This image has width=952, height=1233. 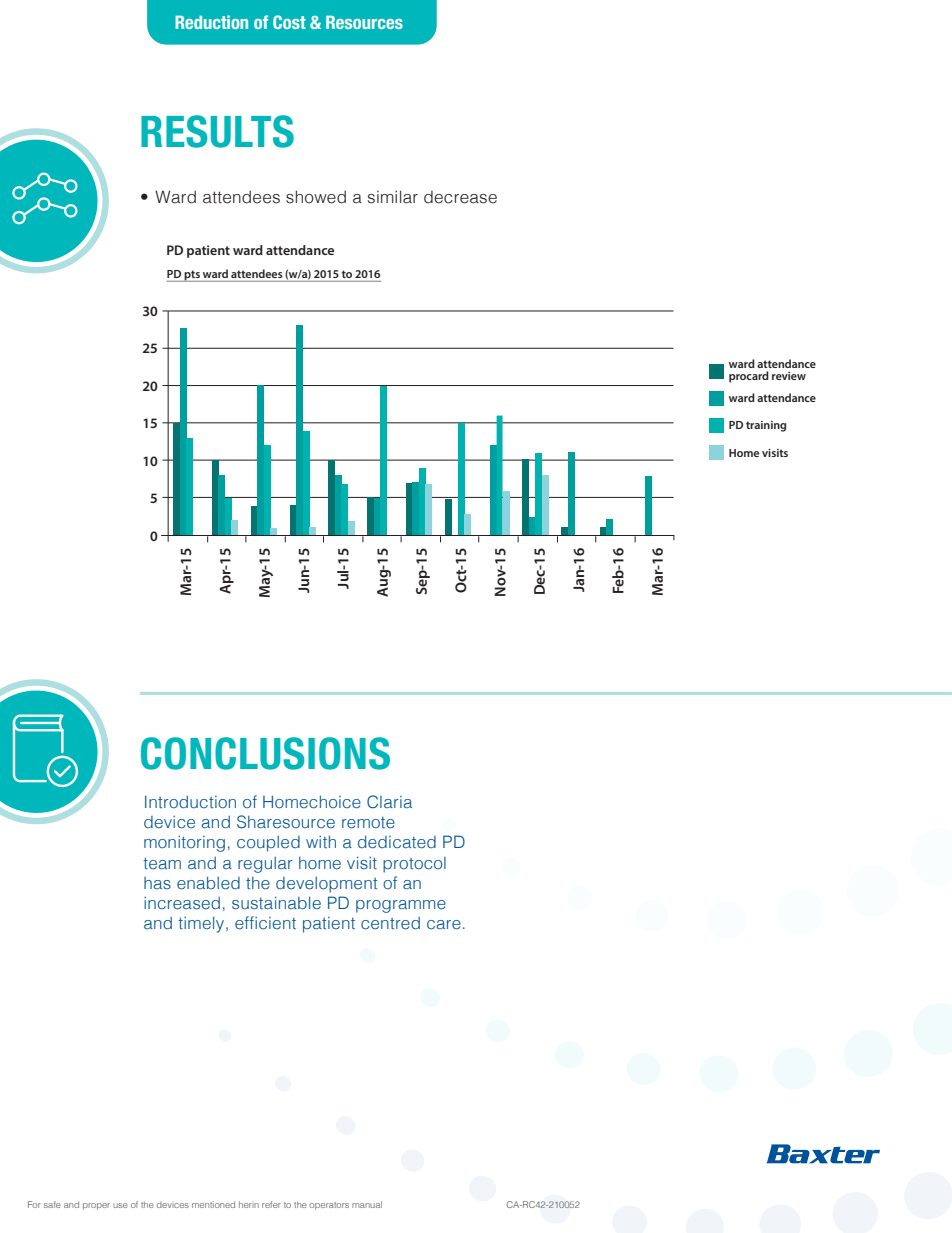 I want to click on increased, so click(x=182, y=903).
